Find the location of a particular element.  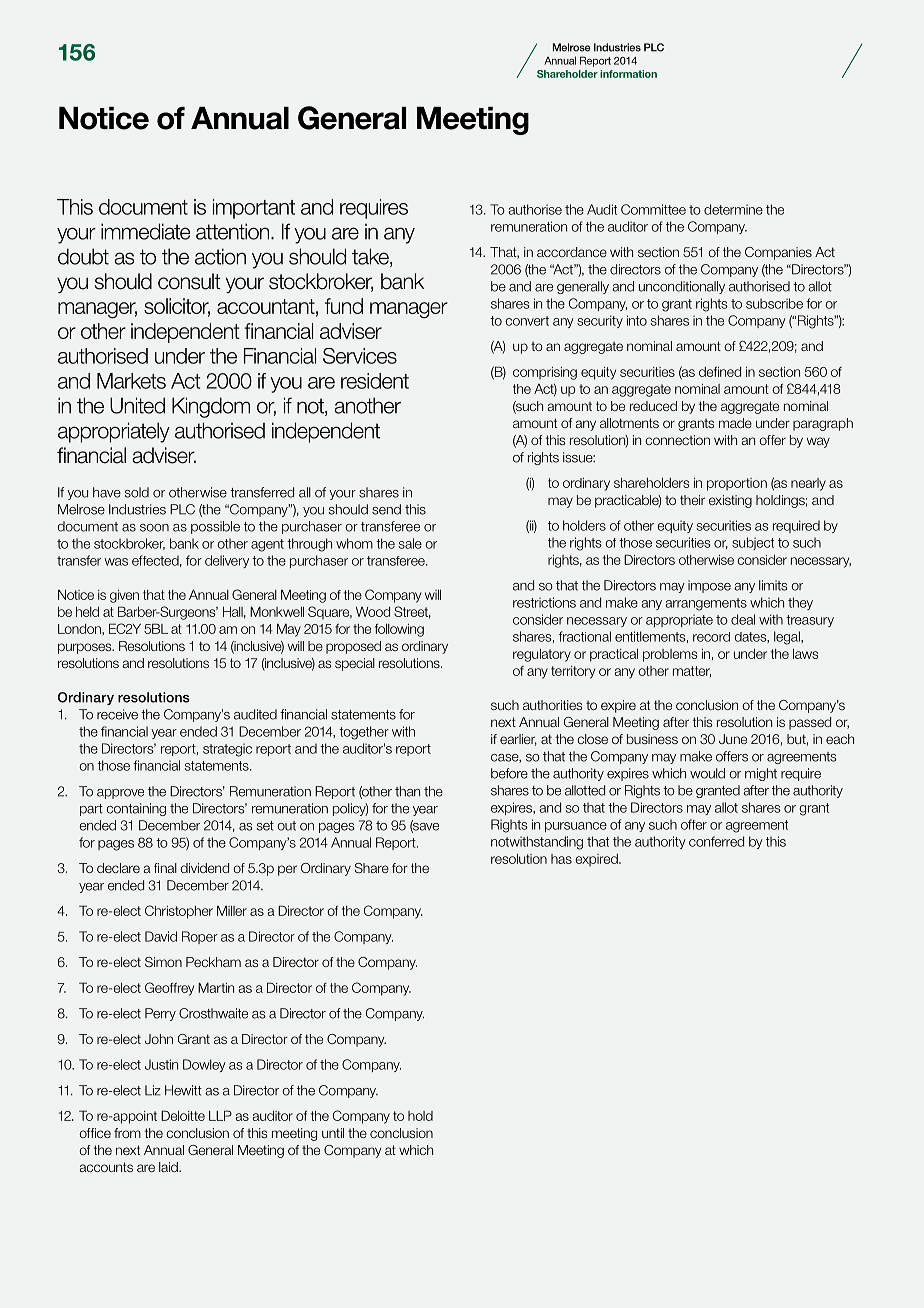

Markets is located at coordinates (131, 381).
